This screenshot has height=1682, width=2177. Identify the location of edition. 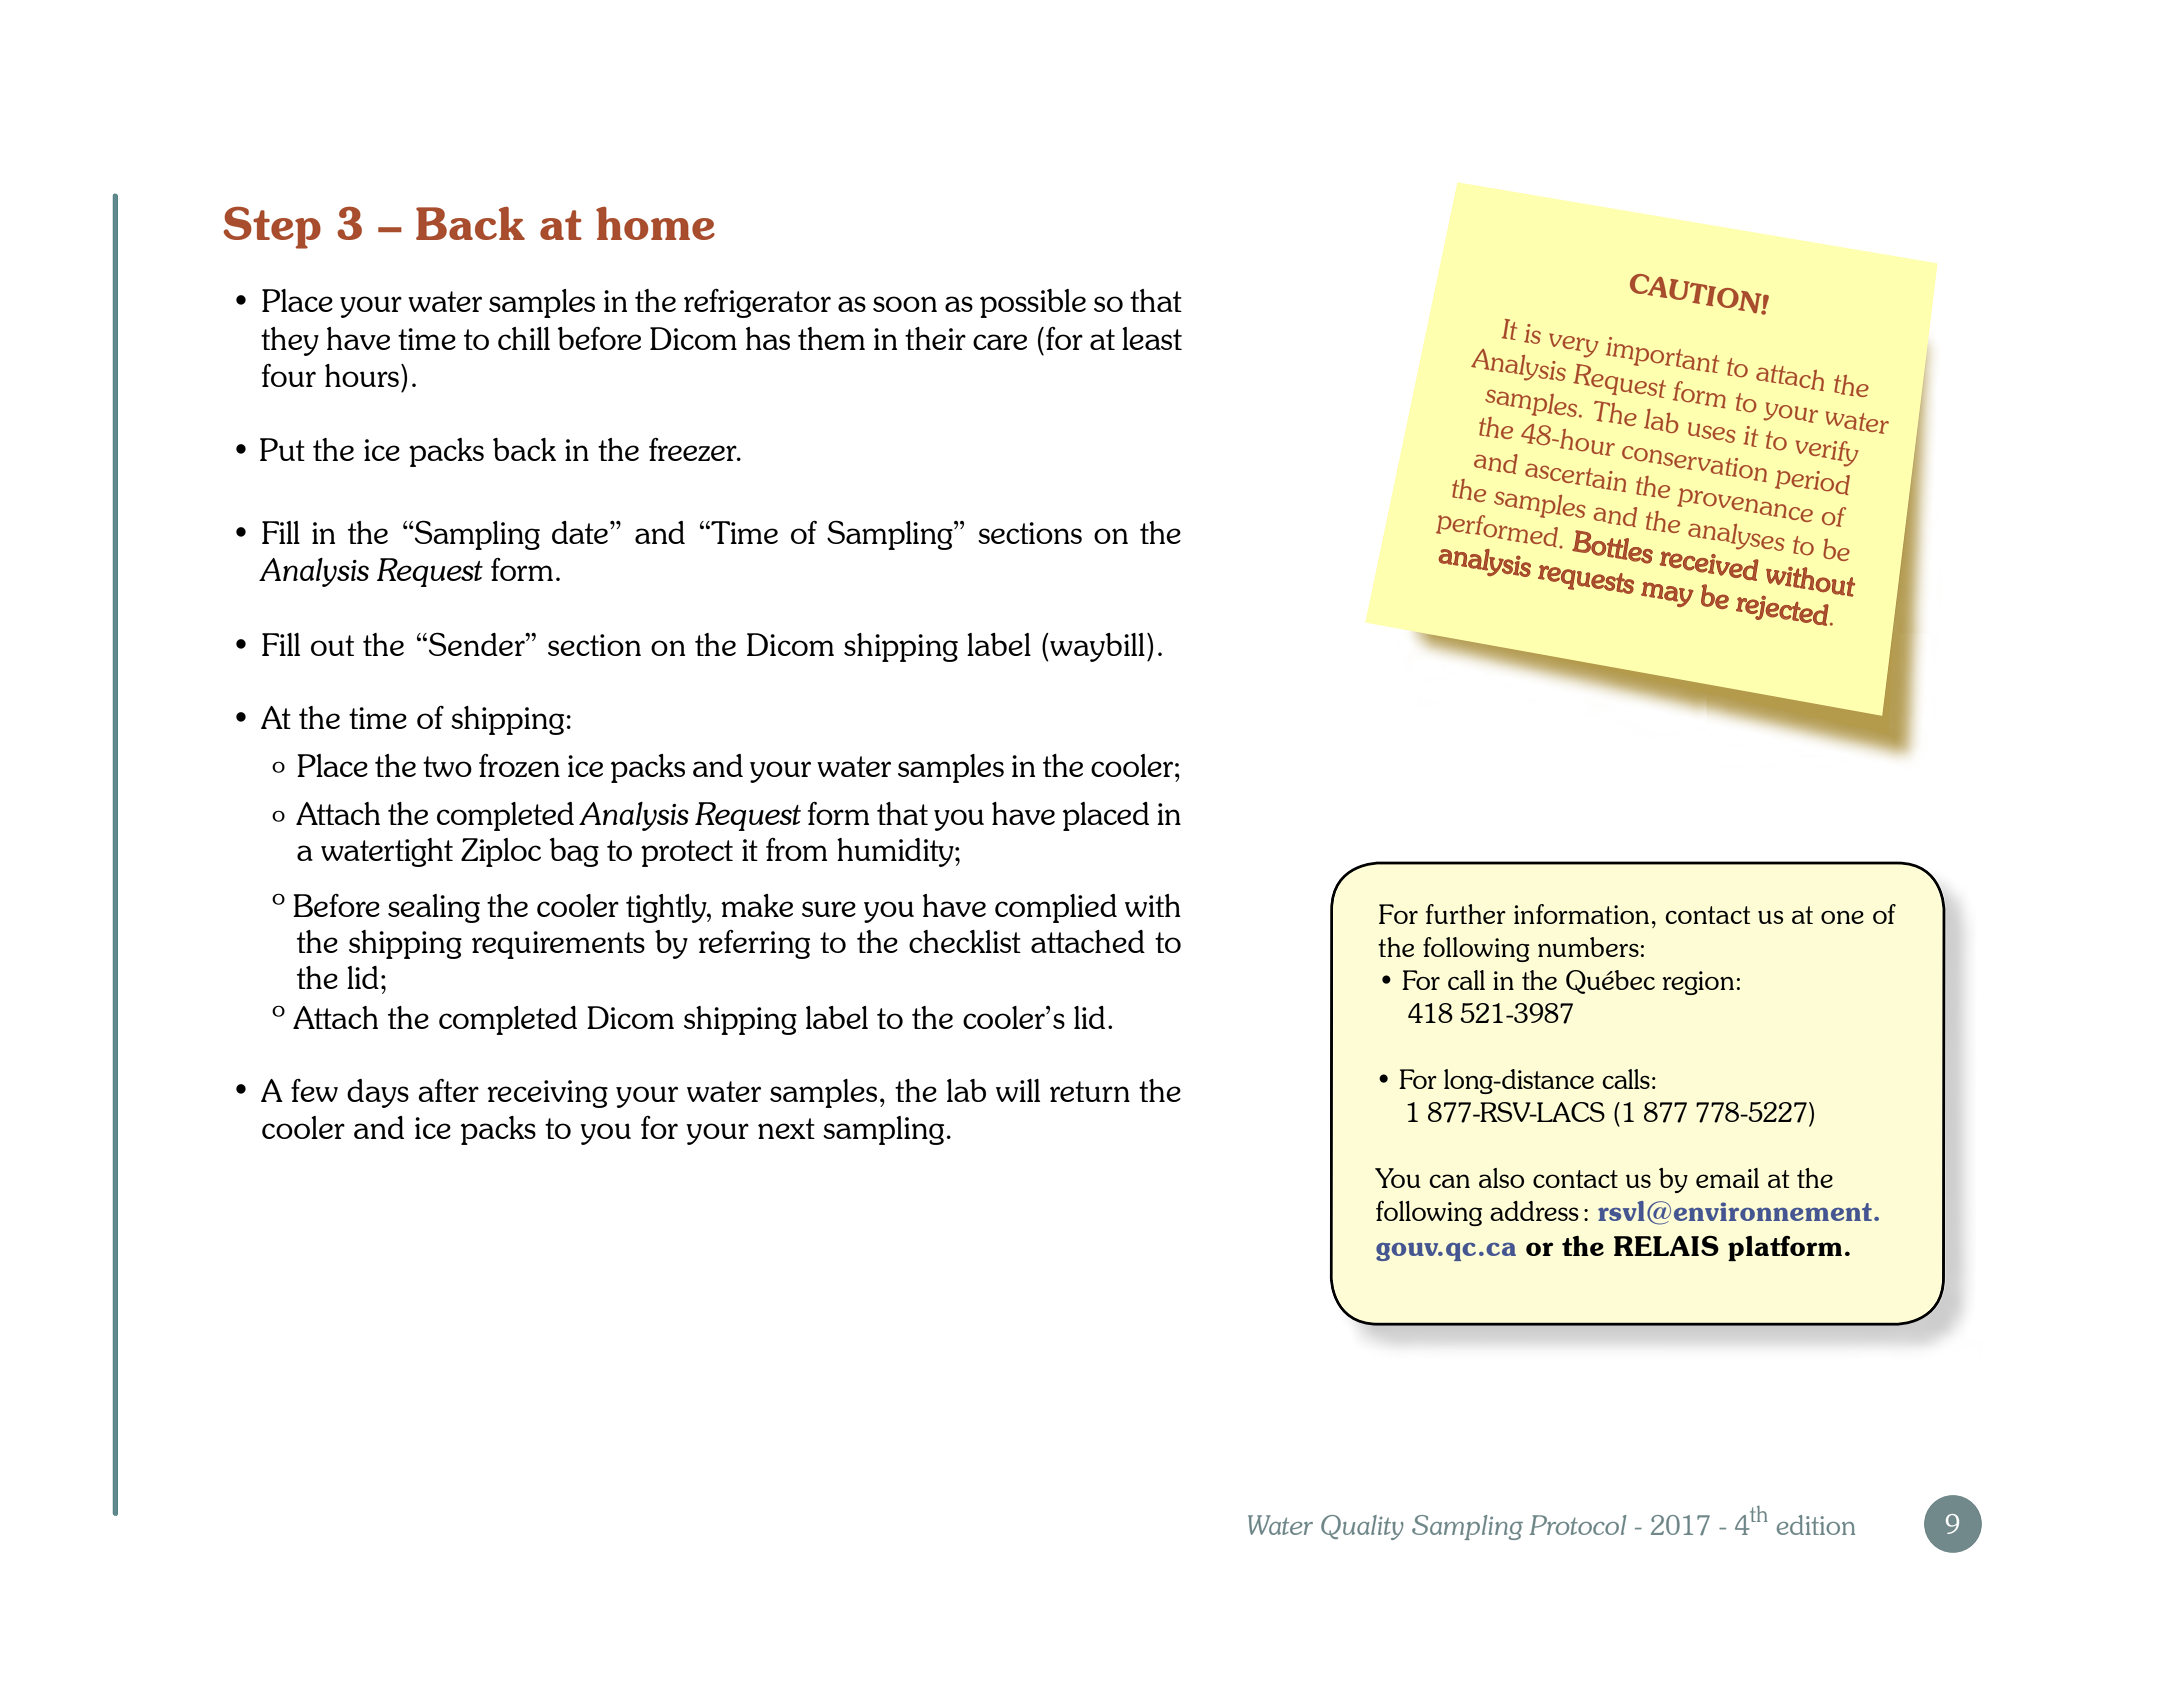
(1816, 1525).
